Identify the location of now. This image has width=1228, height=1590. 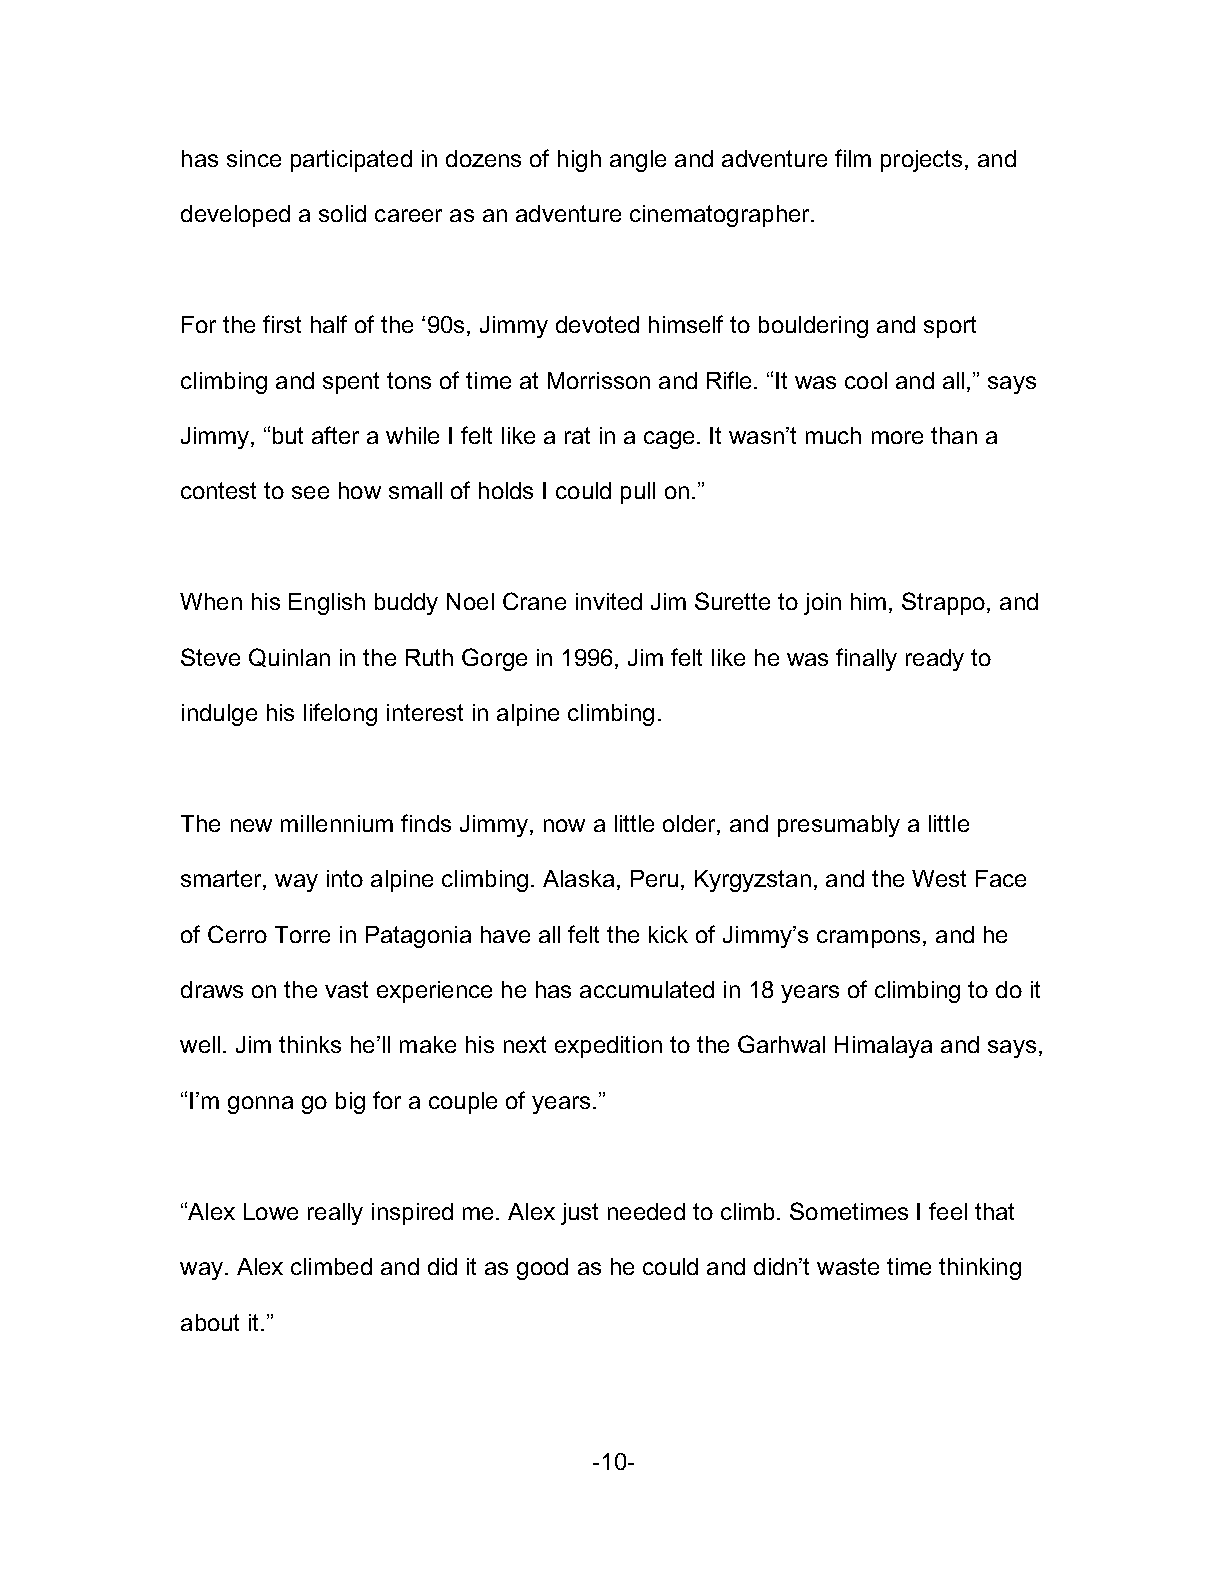
(564, 825).
